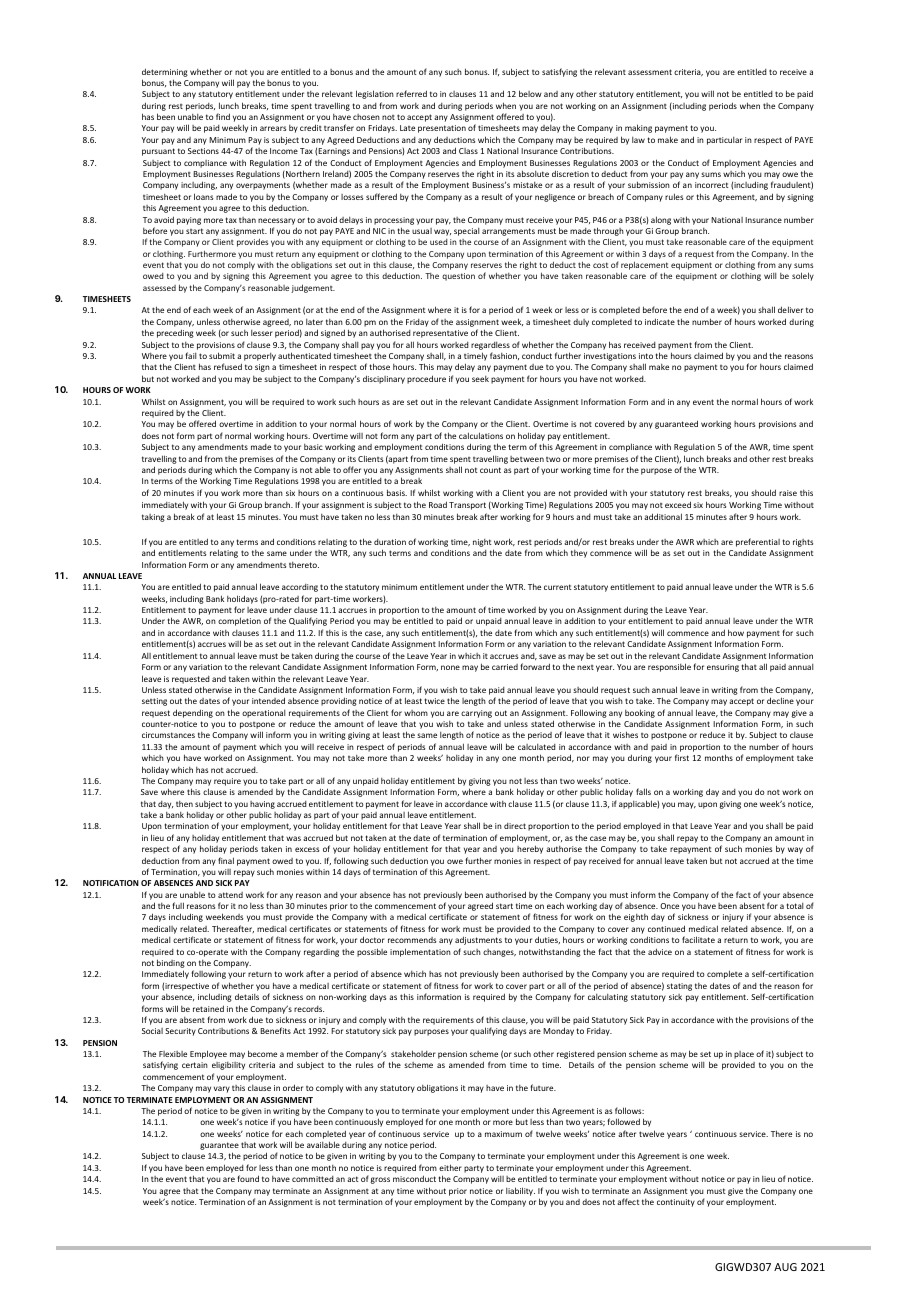 This screenshot has width=924, height=1308. Describe the element at coordinates (175, 333) in the screenshot. I see `preceding` at that location.
